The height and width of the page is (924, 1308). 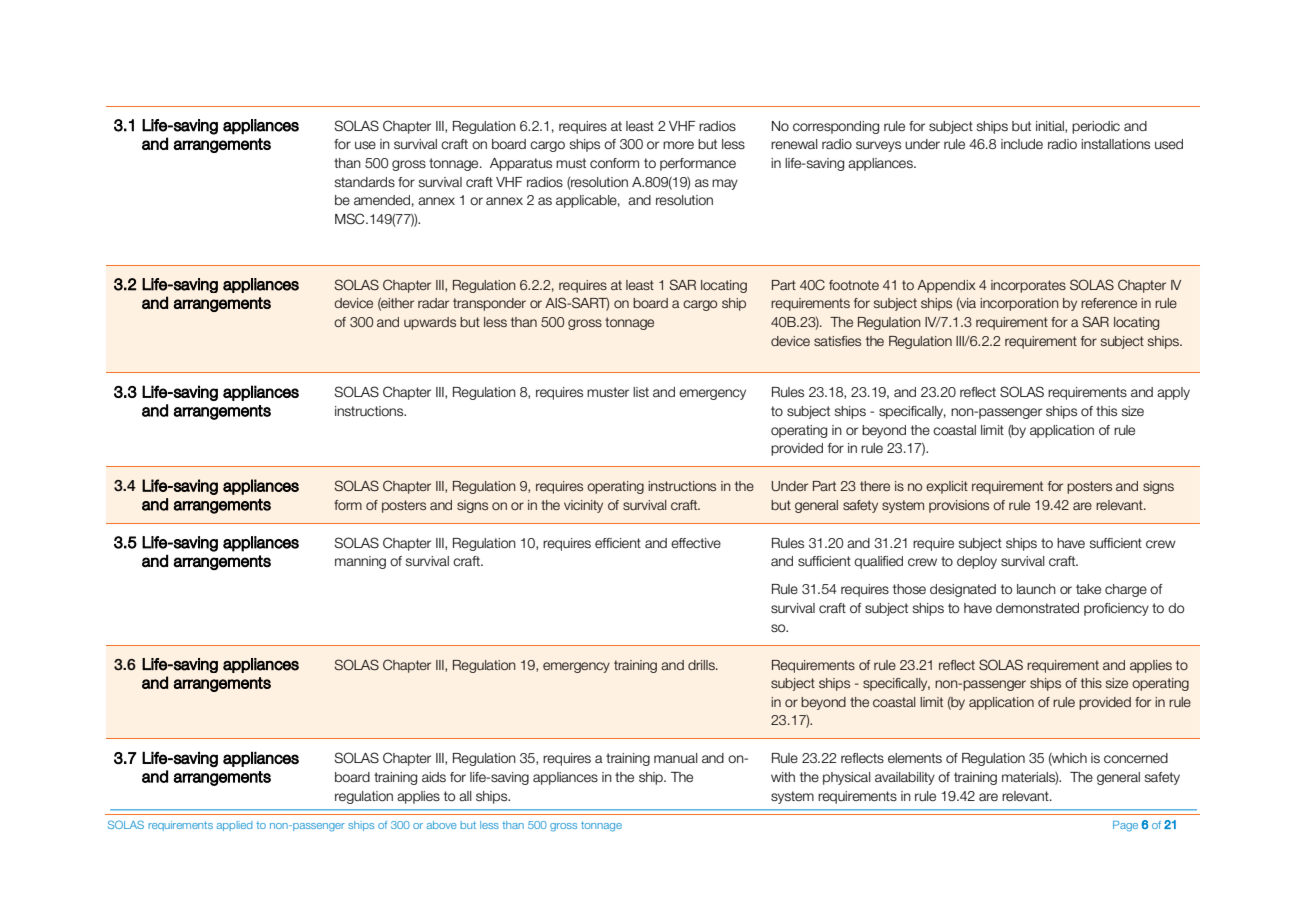 What do you see at coordinates (678, 145) in the page?
I see `more` at bounding box center [678, 145].
